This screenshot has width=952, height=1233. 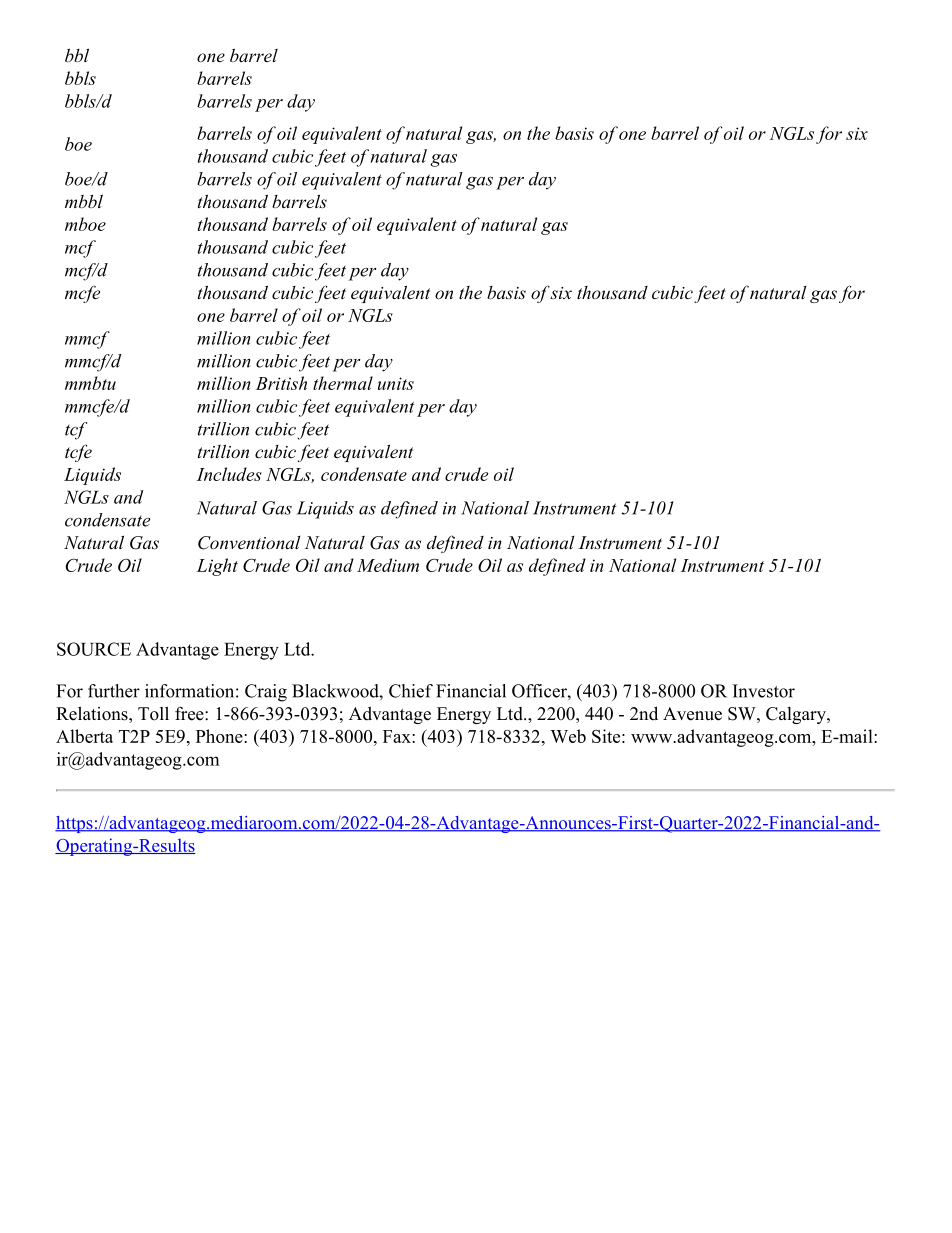 What do you see at coordinates (229, 474) in the screenshot?
I see `Includes` at bounding box center [229, 474].
